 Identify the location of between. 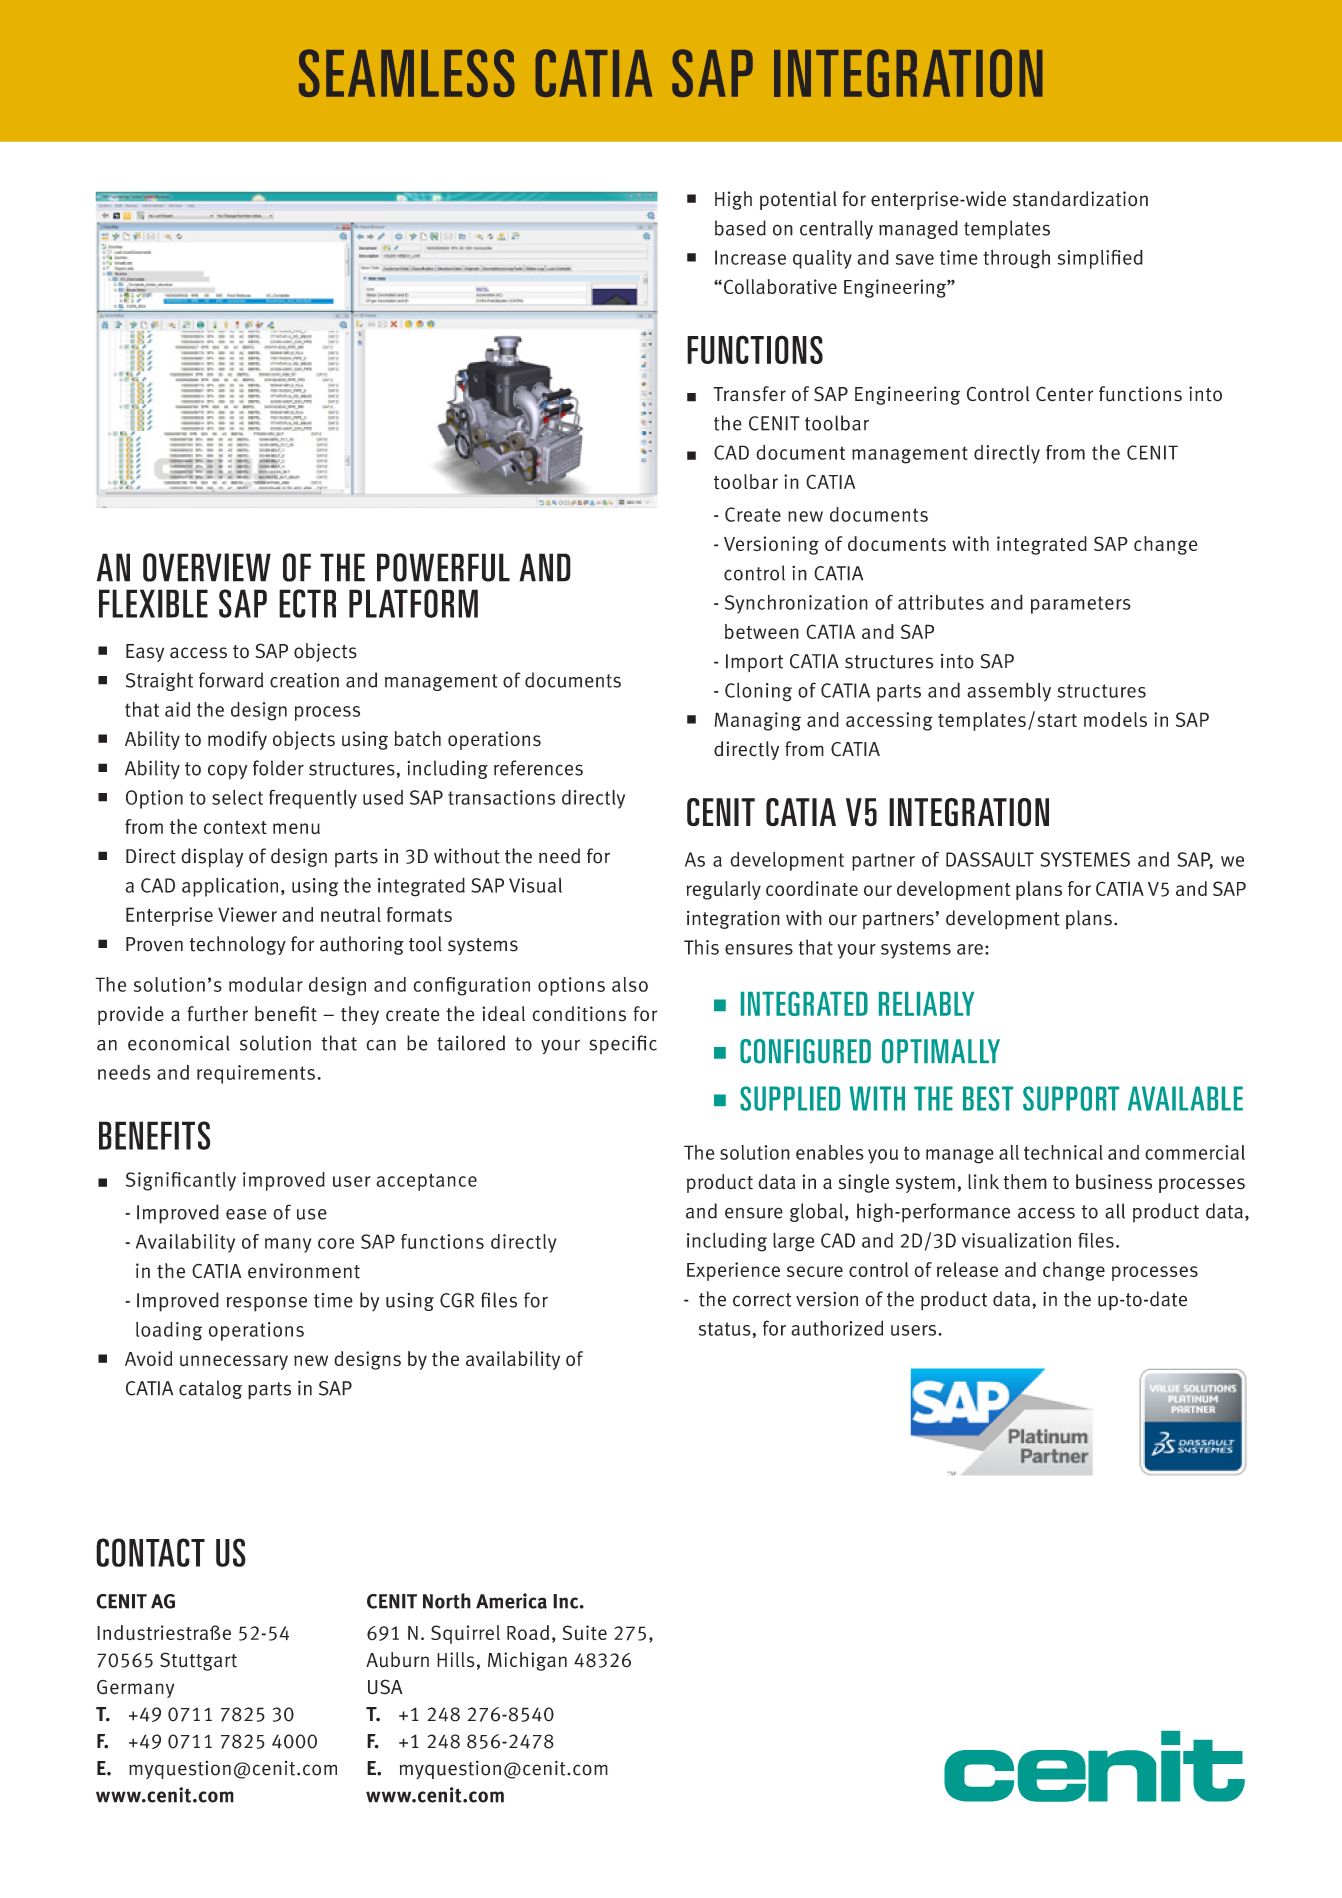
(762, 631).
